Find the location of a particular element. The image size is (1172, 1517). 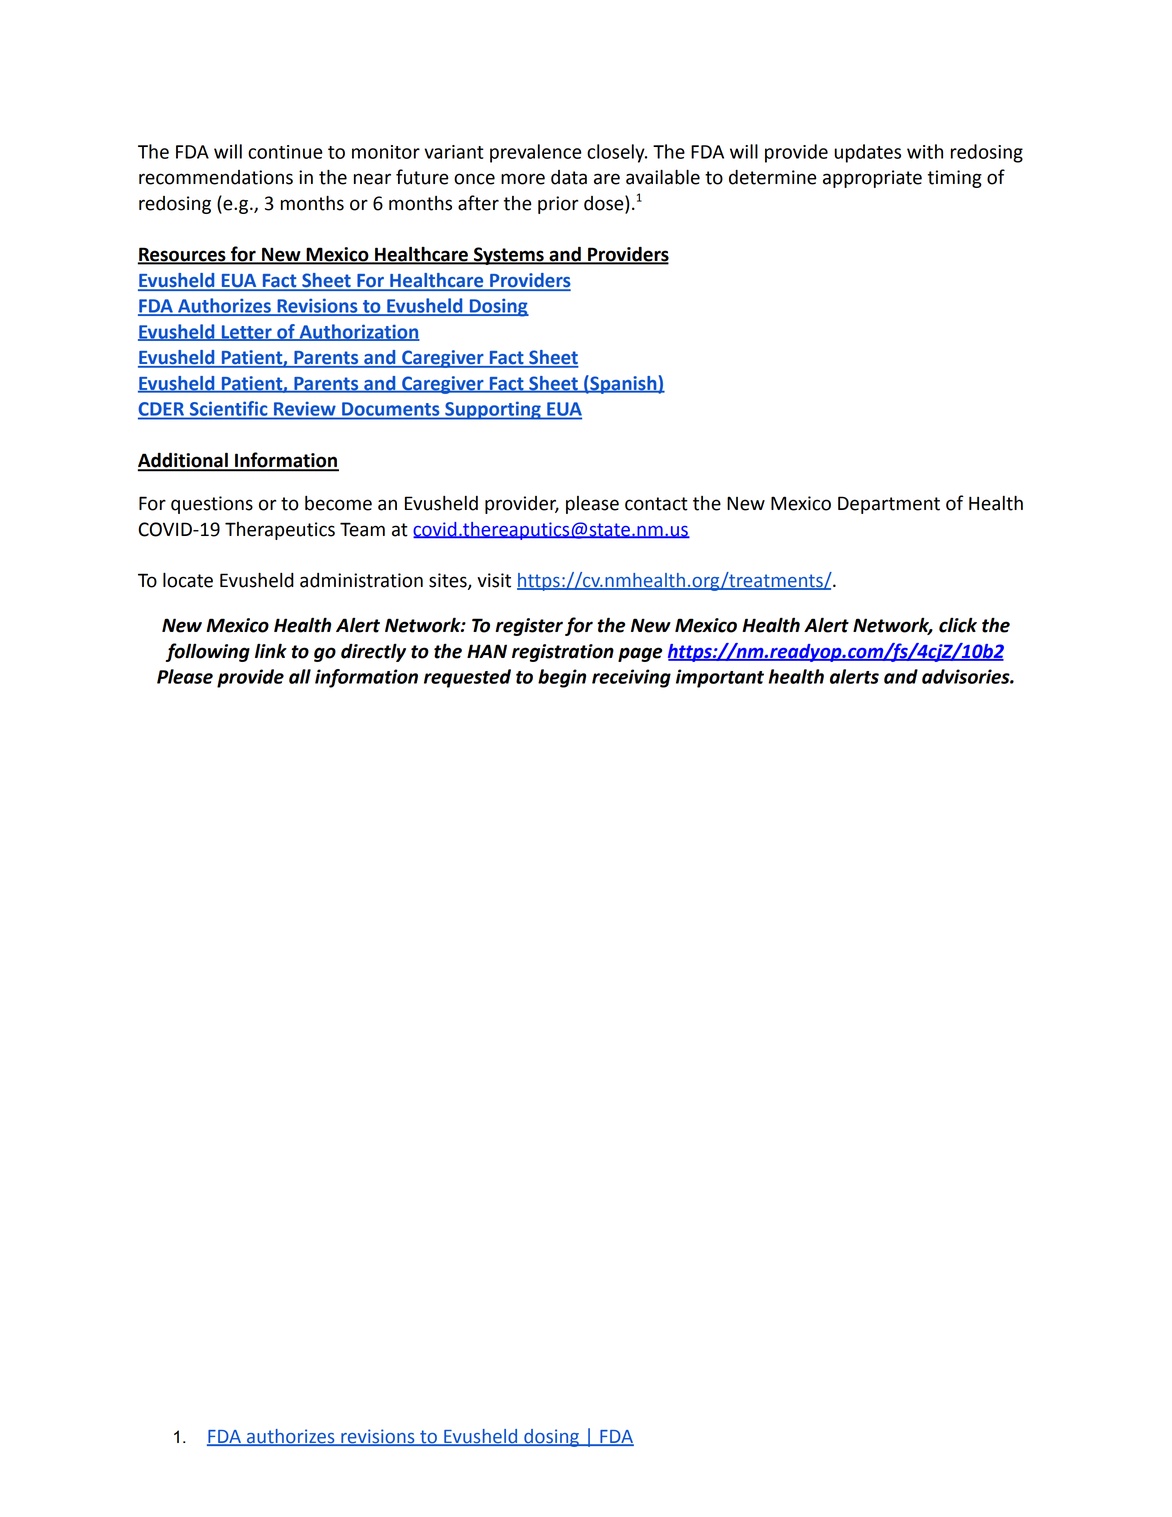

become is located at coordinates (338, 503).
